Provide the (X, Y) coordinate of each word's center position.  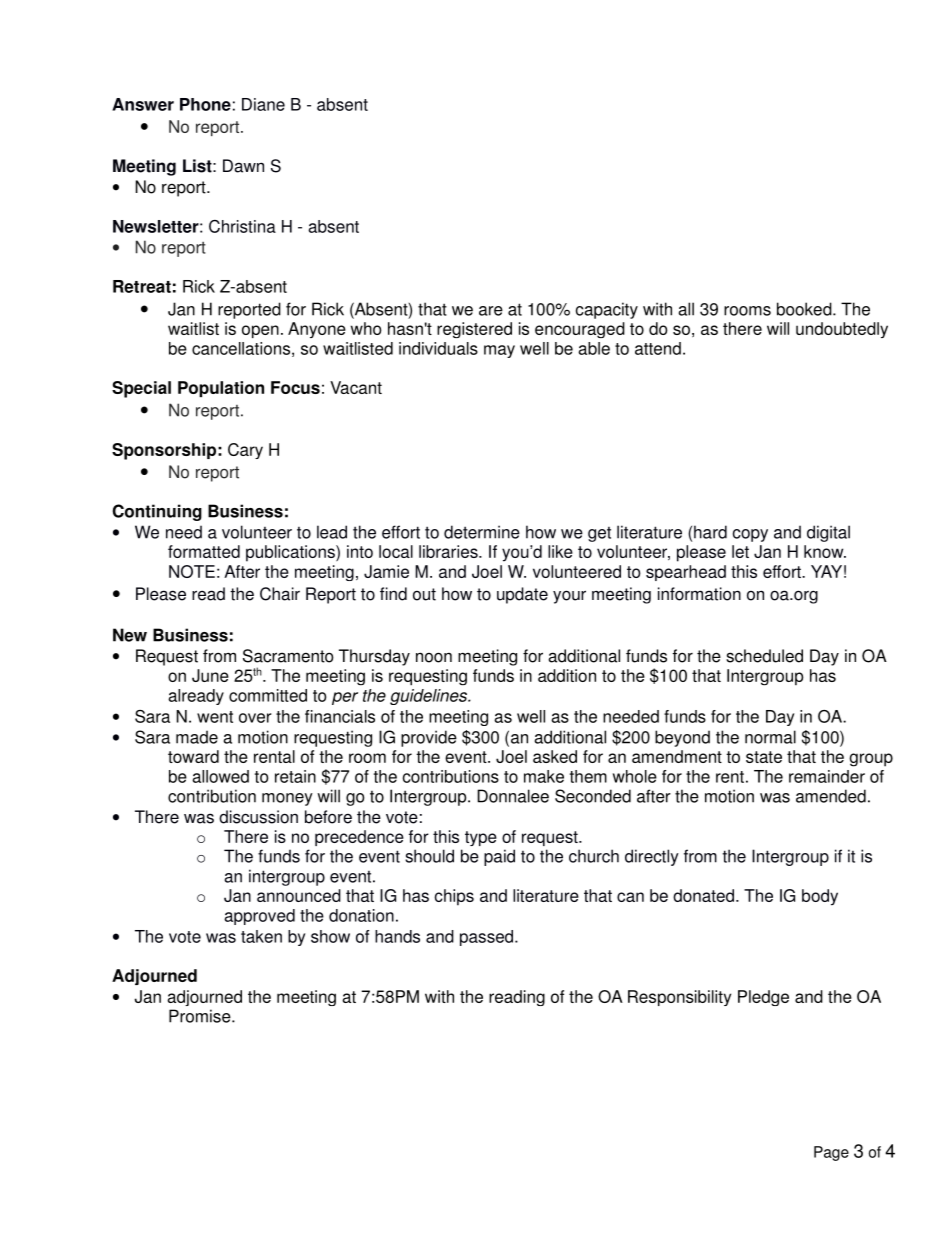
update (522, 595)
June (210, 675)
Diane (263, 104)
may (499, 351)
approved (259, 917)
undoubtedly (842, 330)
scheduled (764, 656)
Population (221, 389)
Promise (201, 1016)
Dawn (243, 166)
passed (488, 938)
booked (805, 309)
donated (705, 895)
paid (499, 857)
